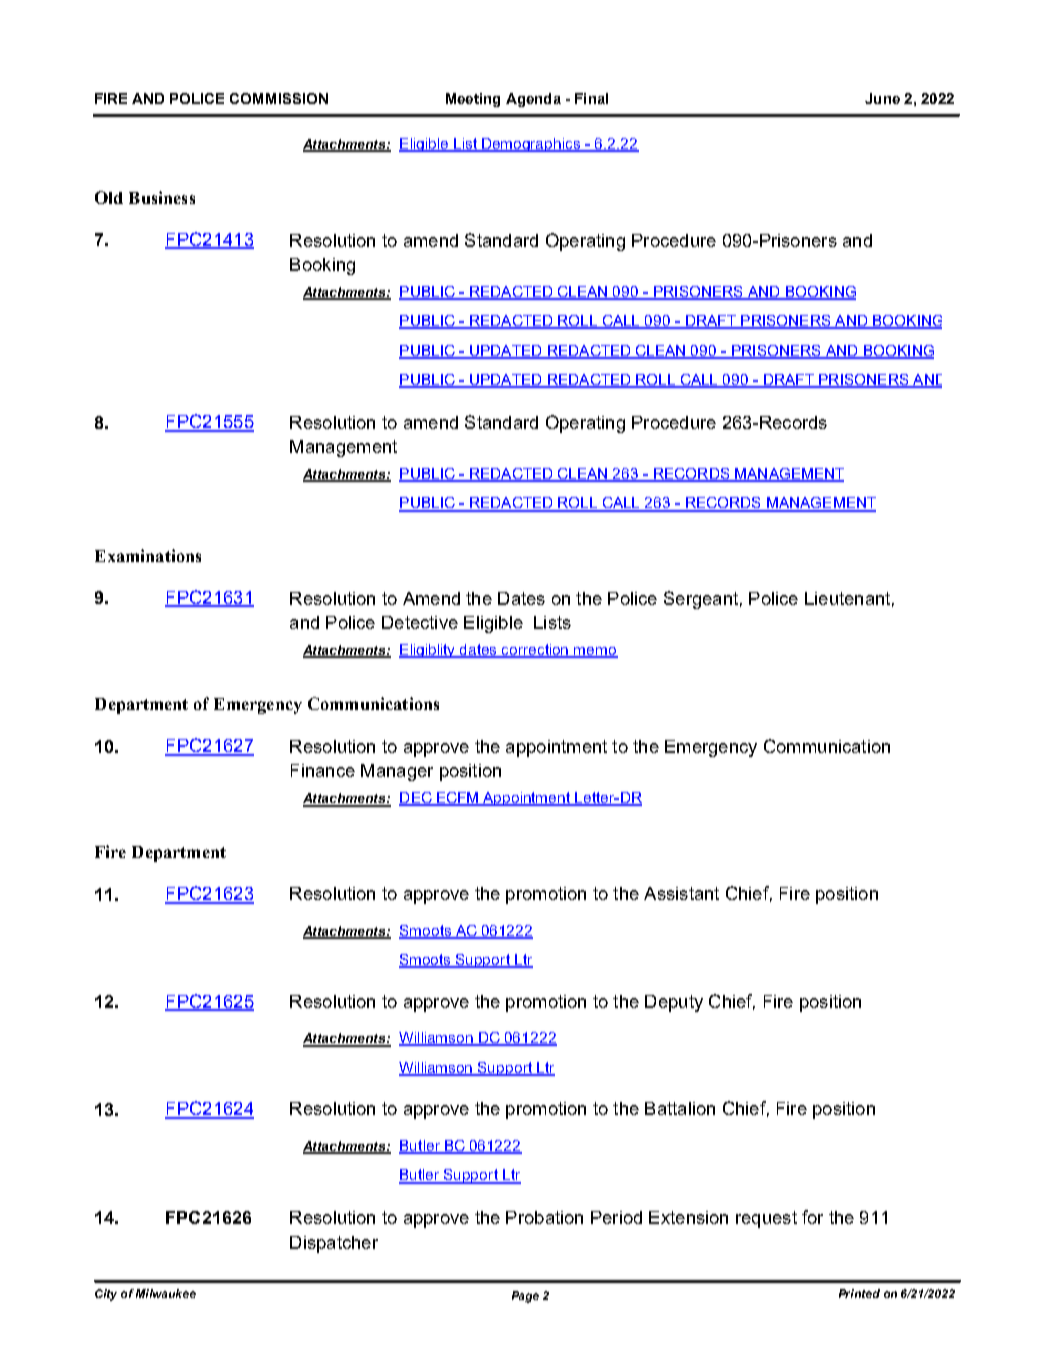  Describe the element at coordinates (701, 600) in the page. I see `Sergeant` at that location.
